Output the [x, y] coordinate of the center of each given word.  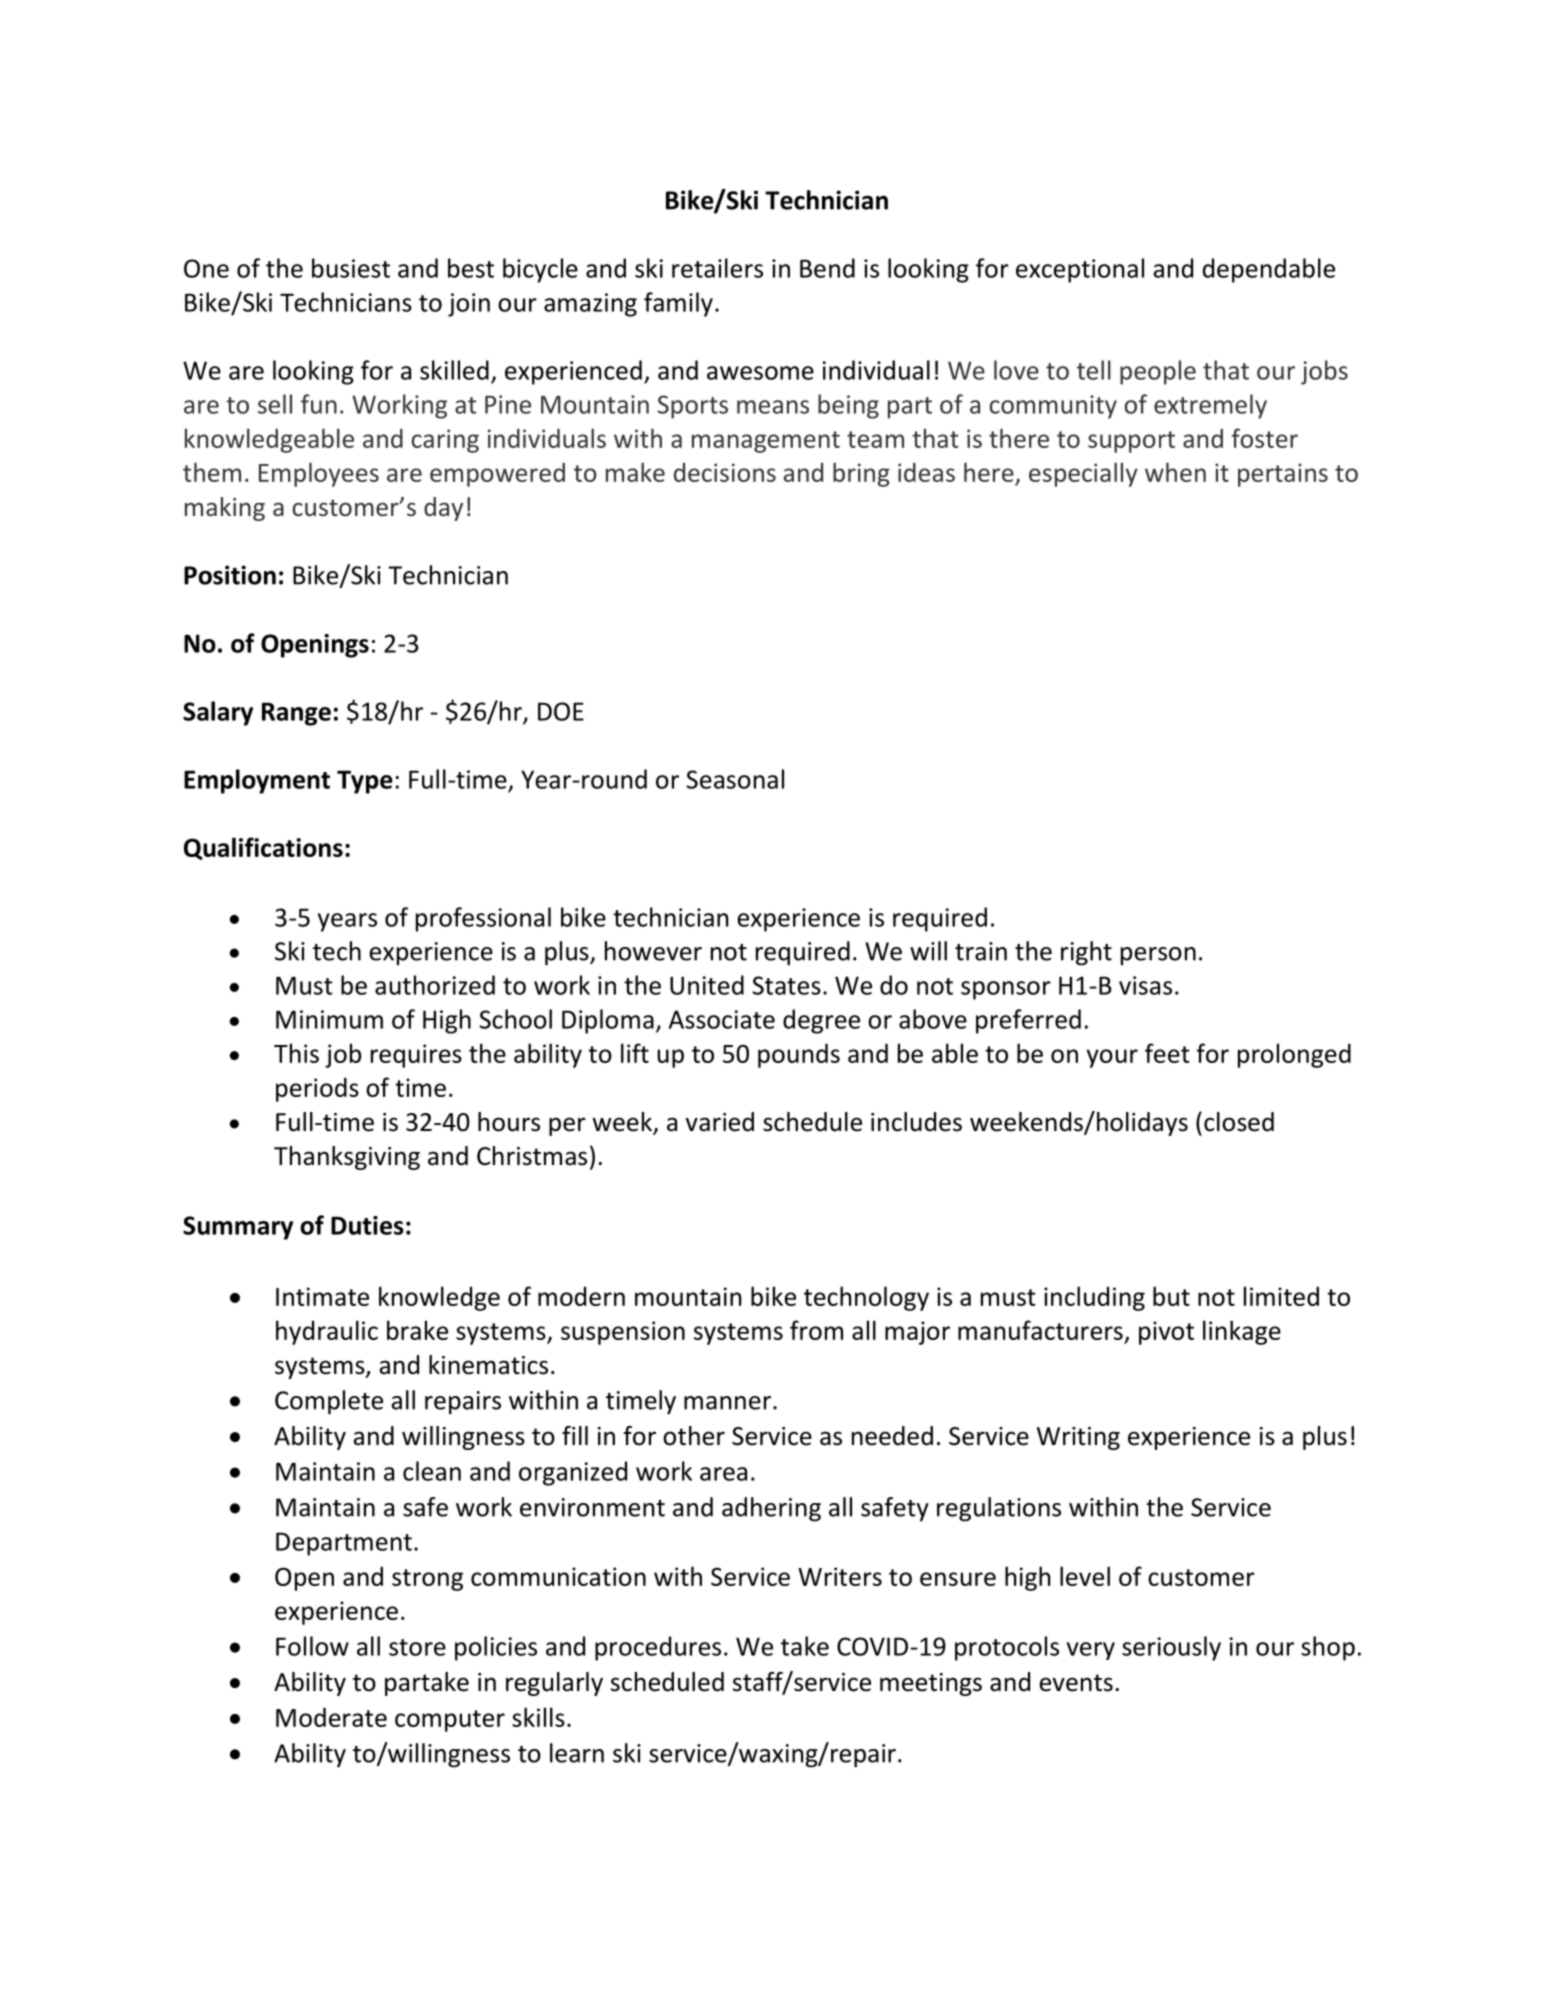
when [1175, 472]
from [816, 1330]
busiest [351, 268]
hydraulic [327, 1332]
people [1158, 372]
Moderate [331, 1717]
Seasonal [735, 779]
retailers [717, 268]
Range [296, 714]
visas [1145, 985]
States [786, 985]
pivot [1166, 1333]
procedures [658, 1648]
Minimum [329, 1019]
